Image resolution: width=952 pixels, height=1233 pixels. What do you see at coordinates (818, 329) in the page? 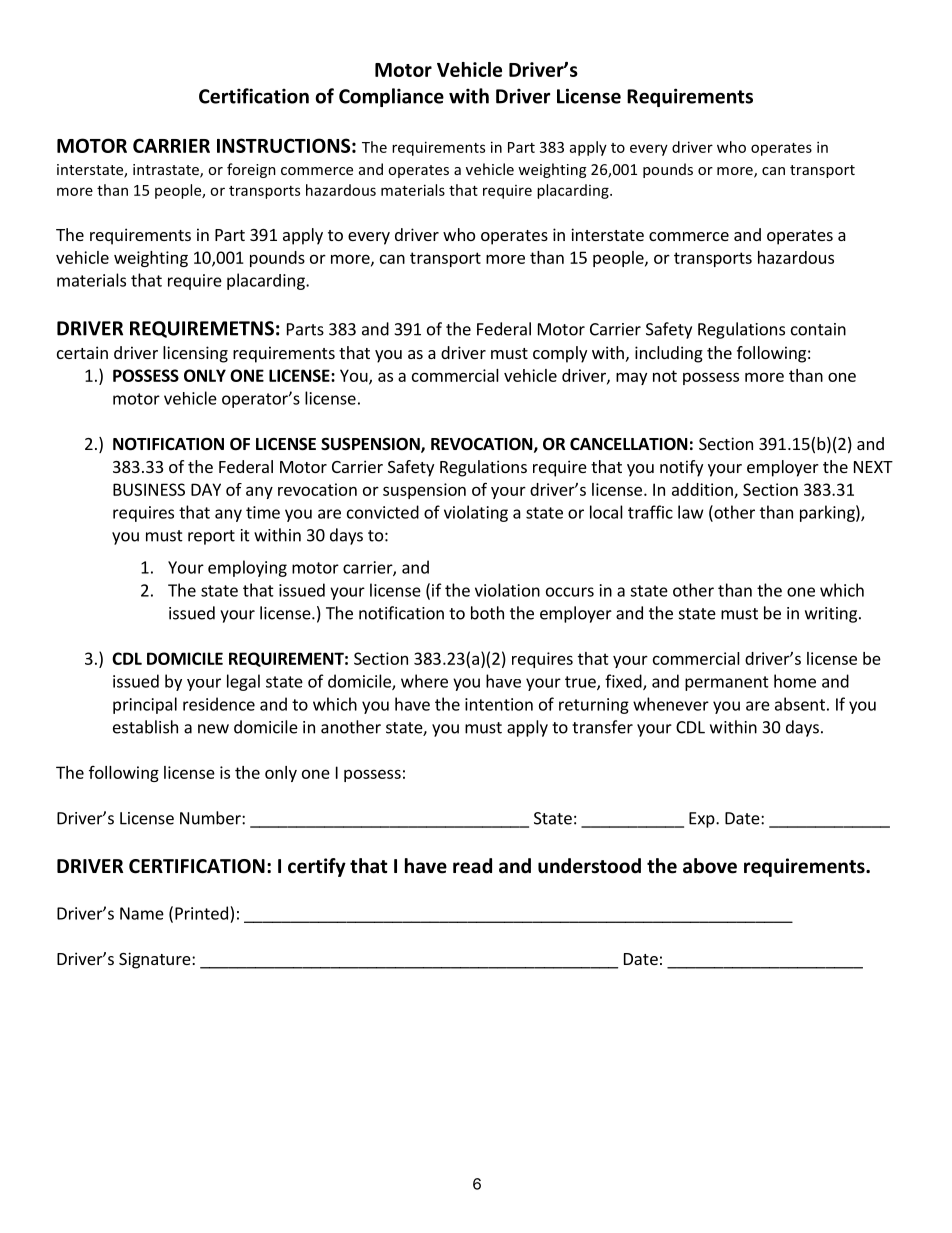
I see `contain` at bounding box center [818, 329].
